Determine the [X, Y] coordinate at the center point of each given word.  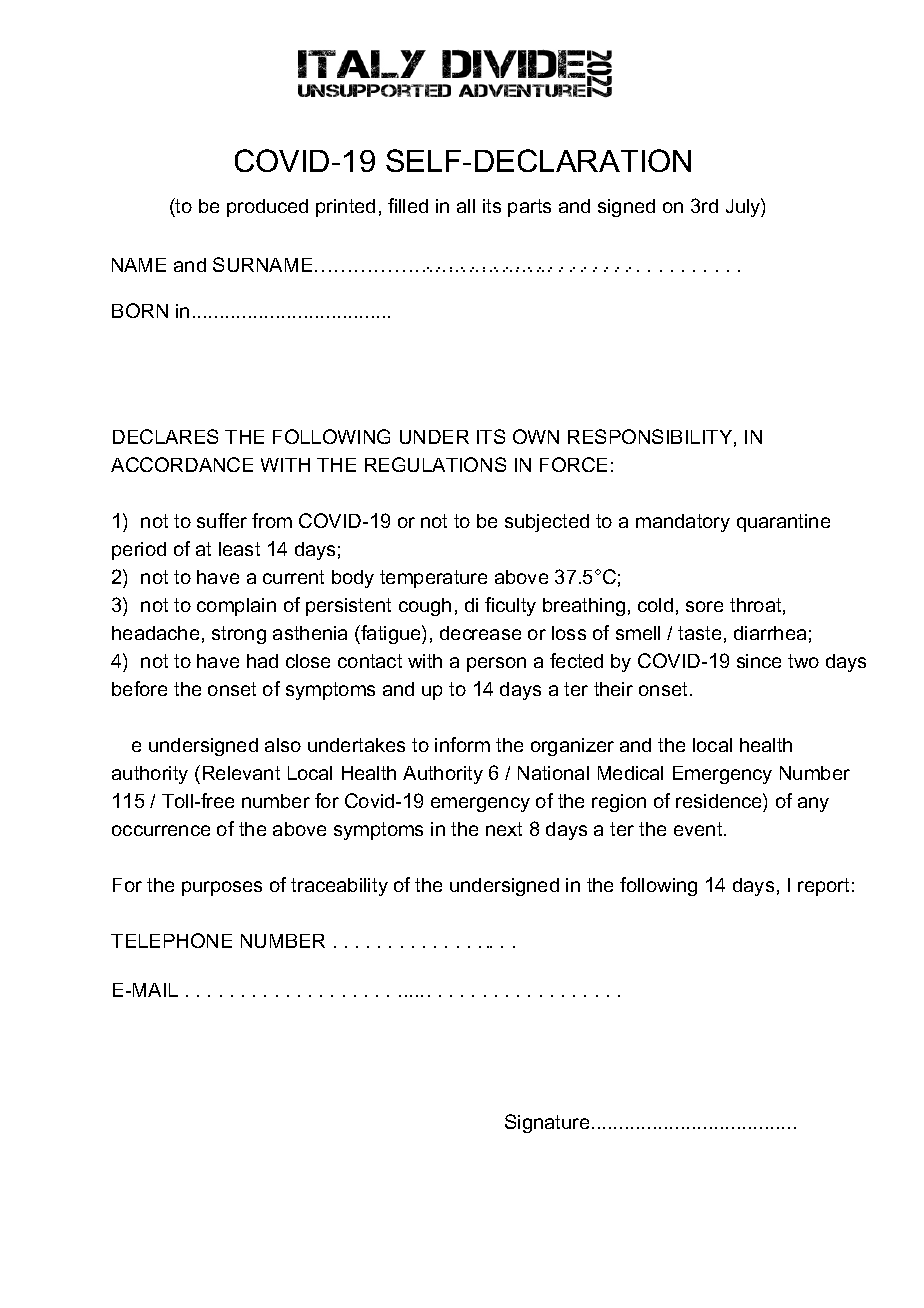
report [823, 887]
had [262, 661]
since [759, 661]
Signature [547, 1123]
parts [529, 208]
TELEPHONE [171, 940]
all [466, 206]
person [496, 664]
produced [267, 208]
